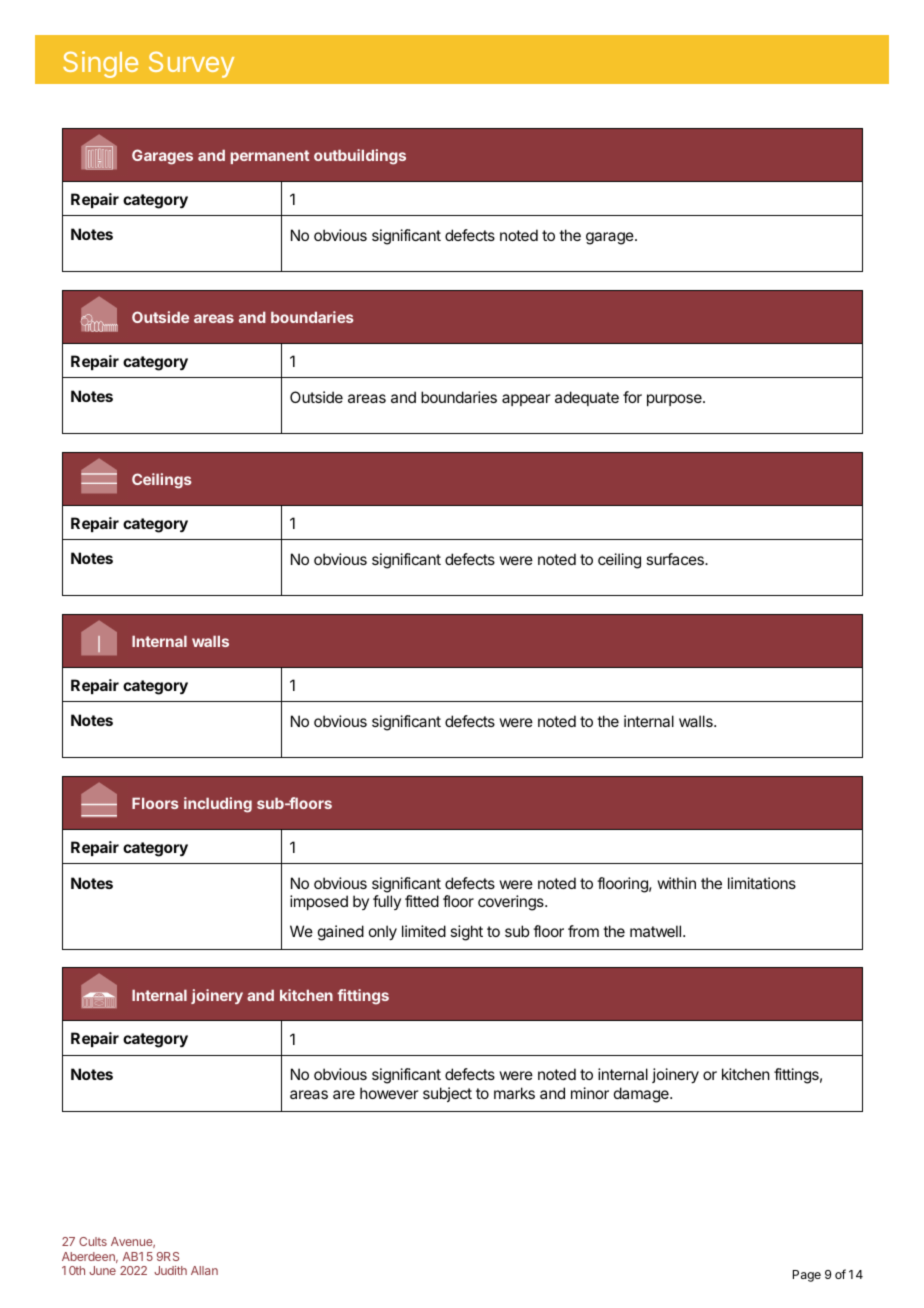  What do you see at coordinates (360, 157) in the screenshot?
I see `outbuildings` at bounding box center [360, 157].
